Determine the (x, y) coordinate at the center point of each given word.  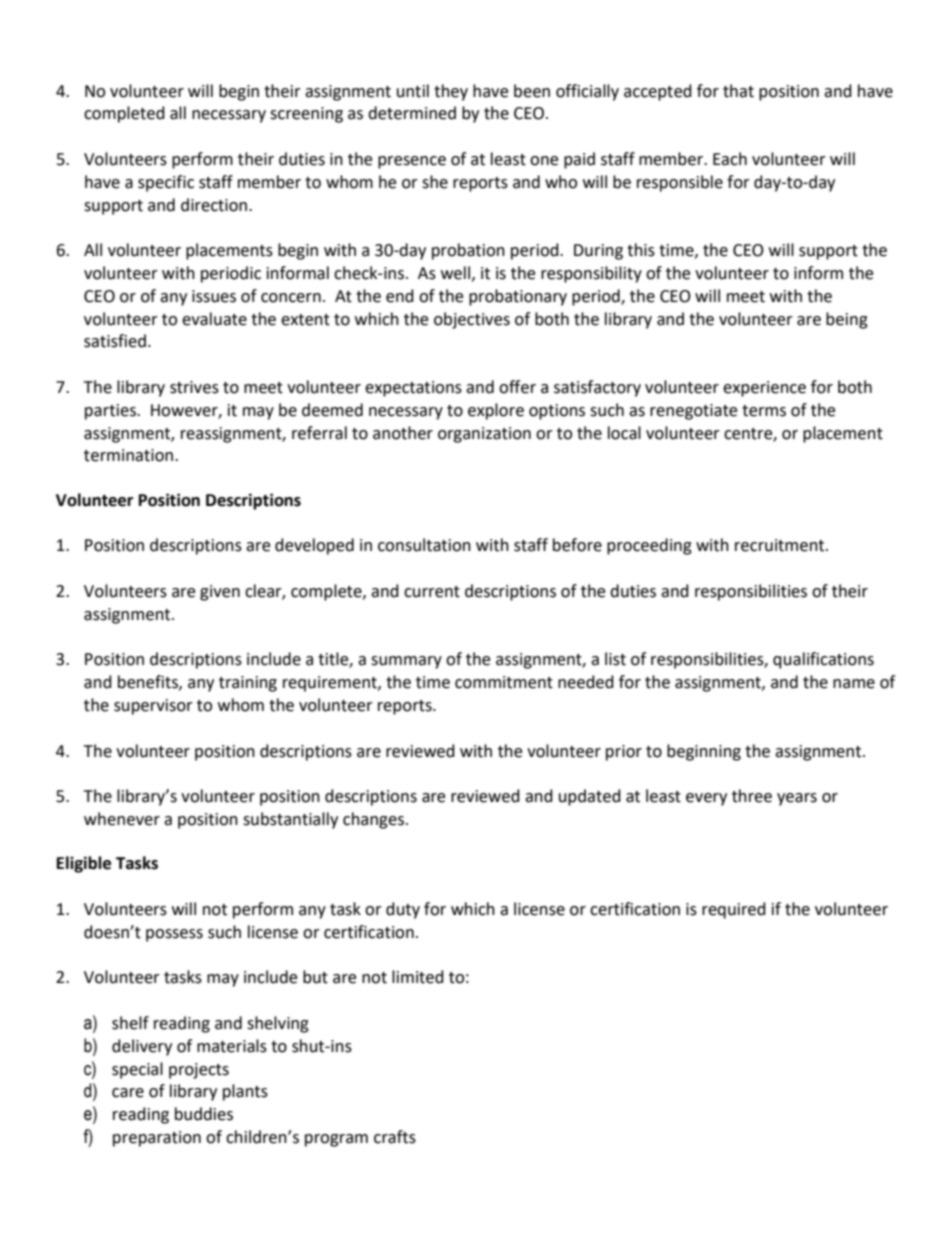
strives (194, 387)
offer (517, 387)
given (220, 593)
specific (166, 183)
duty (403, 910)
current (432, 592)
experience (764, 389)
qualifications (823, 660)
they (451, 92)
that (738, 91)
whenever (122, 819)
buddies (204, 1114)
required (734, 910)
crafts (395, 1137)
